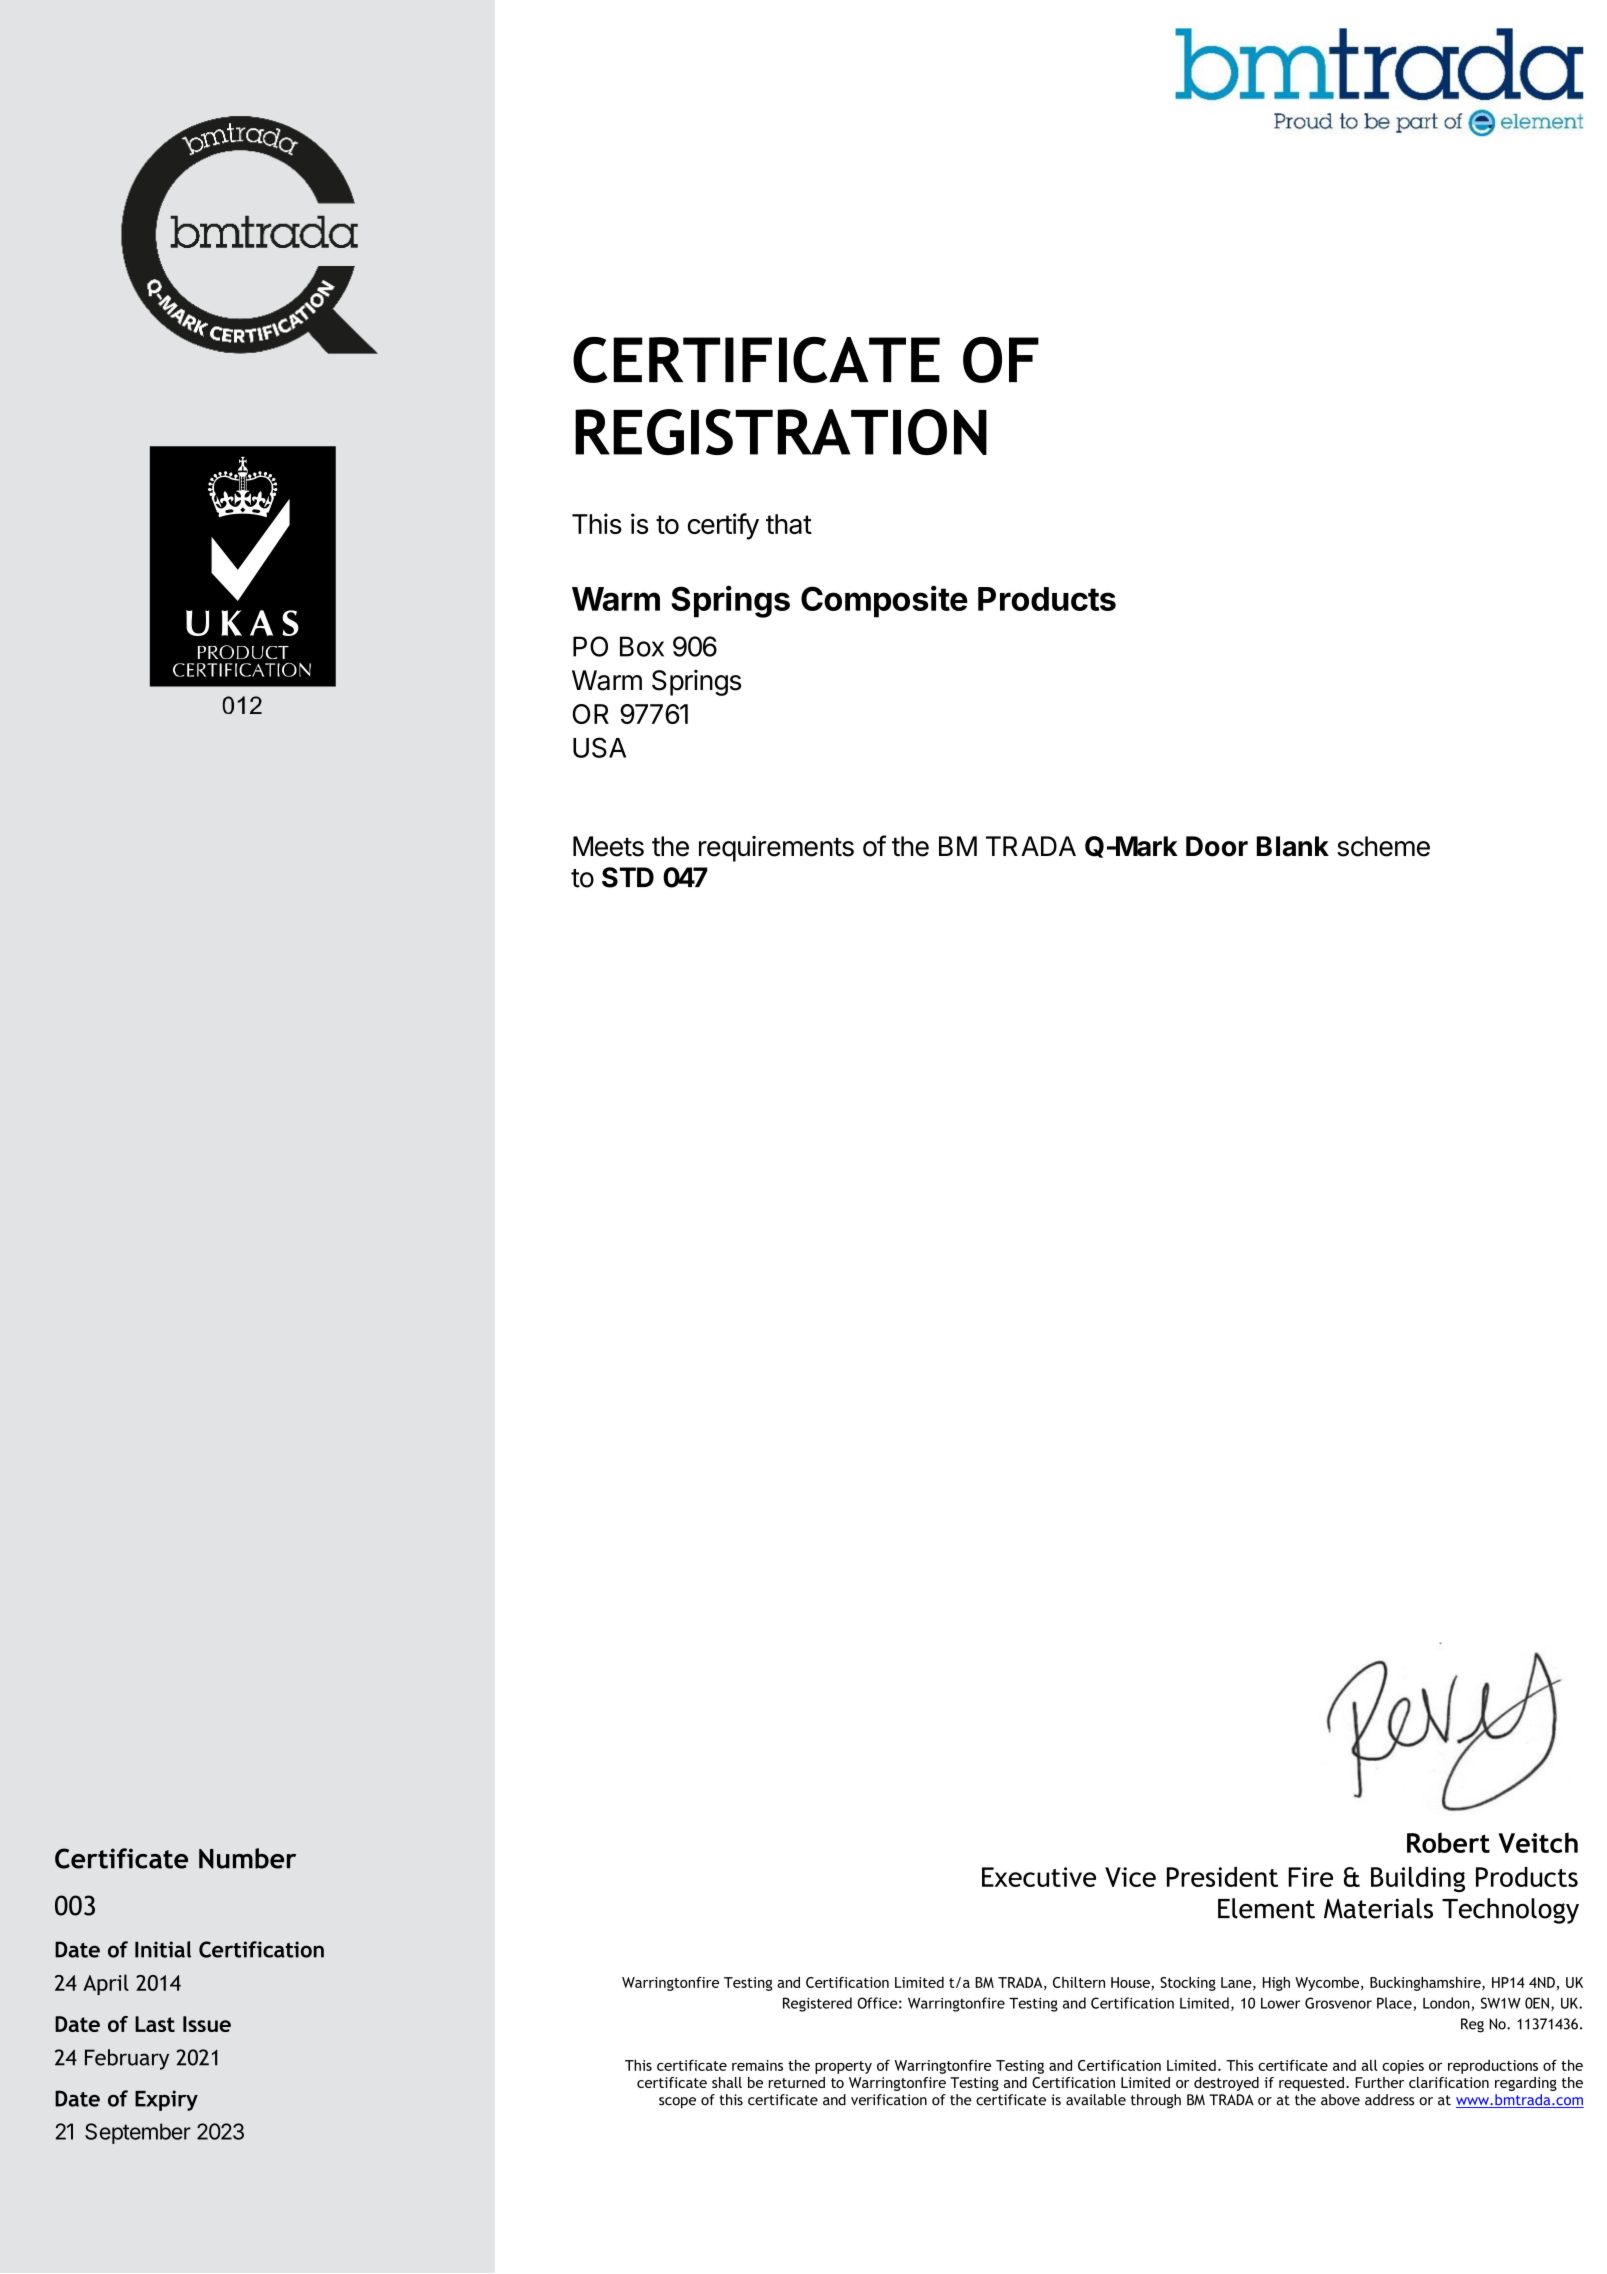  What do you see at coordinates (1379, 2082) in the screenshot?
I see `Further` at bounding box center [1379, 2082].
